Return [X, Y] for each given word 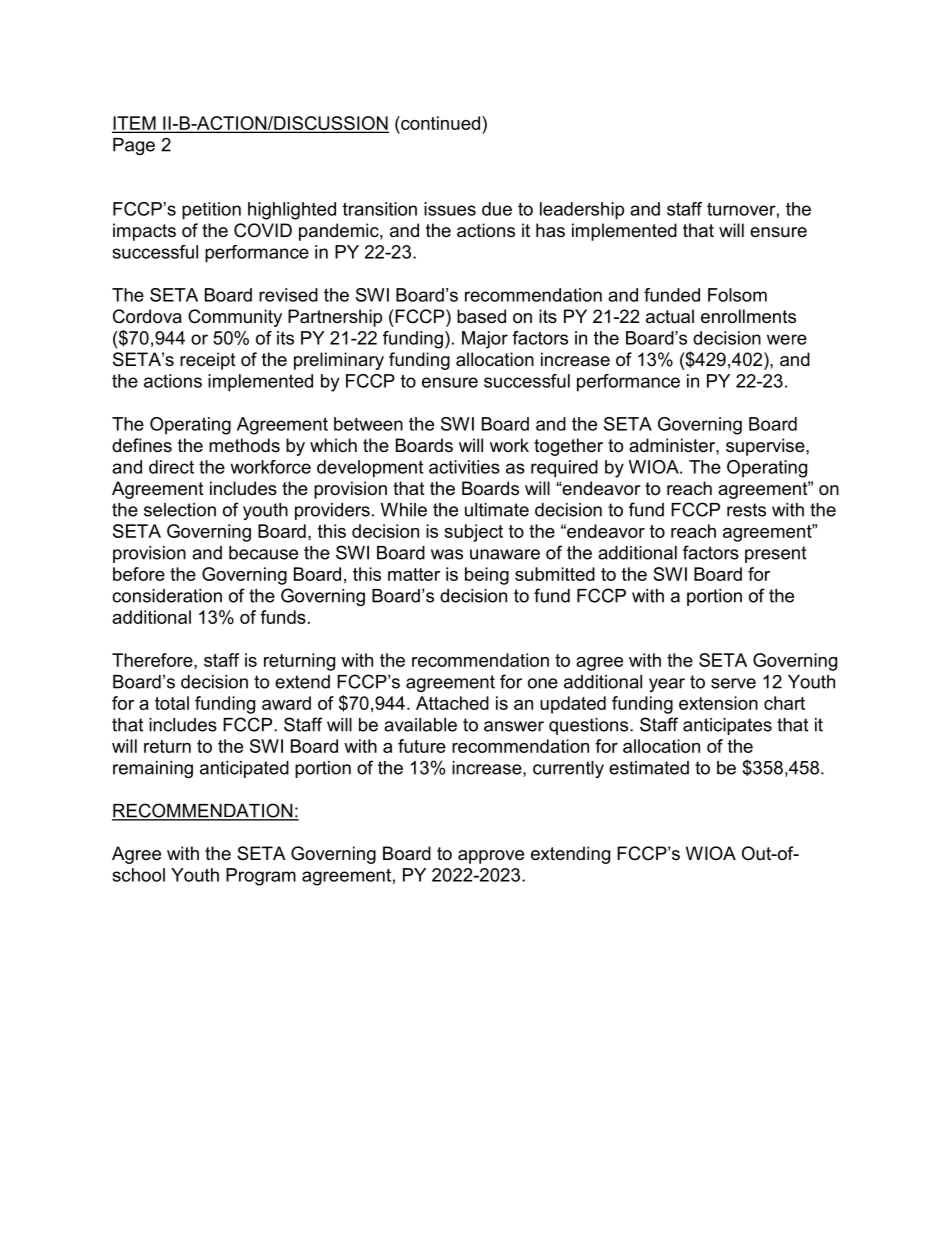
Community [235, 318]
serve [733, 683]
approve [491, 857]
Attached [452, 703]
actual [670, 316]
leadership [582, 211]
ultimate [497, 510]
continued [439, 123]
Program [261, 877]
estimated [649, 768]
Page [134, 146]
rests [746, 510]
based [481, 316]
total [172, 703]
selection [180, 510]
